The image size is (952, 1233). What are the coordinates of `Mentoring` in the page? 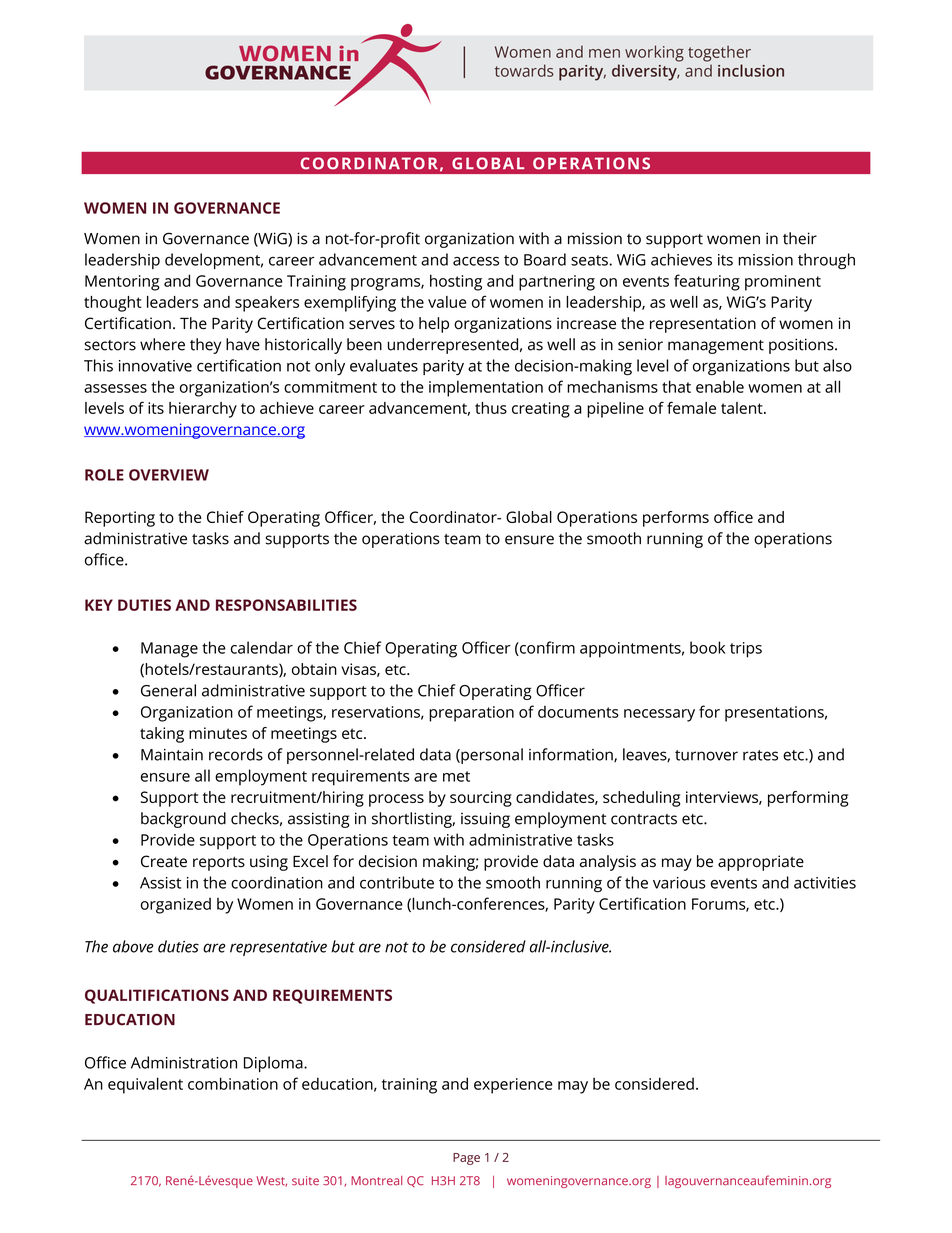 It's located at (122, 283).
